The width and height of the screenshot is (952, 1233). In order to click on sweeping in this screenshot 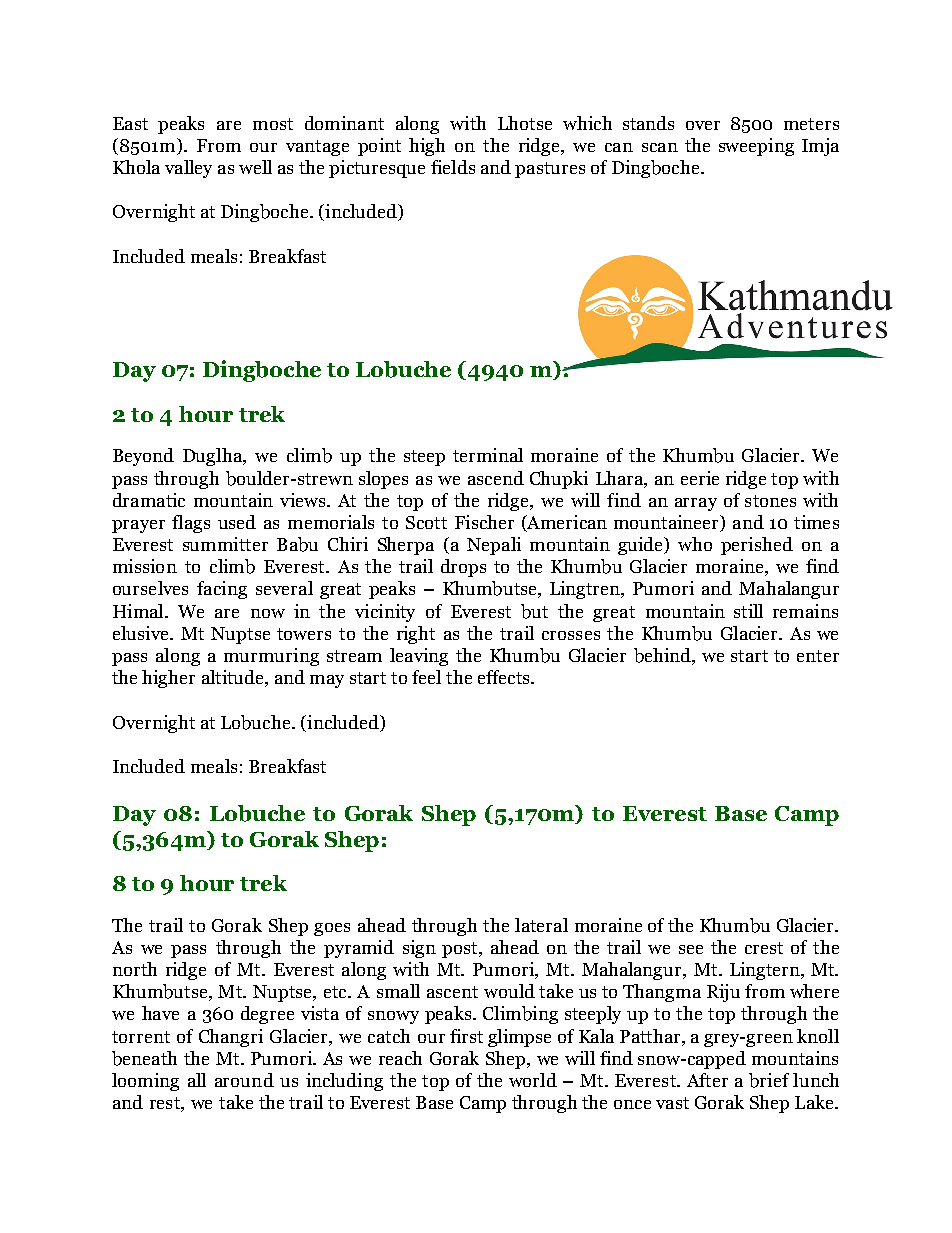, I will do `click(756, 147)`.
